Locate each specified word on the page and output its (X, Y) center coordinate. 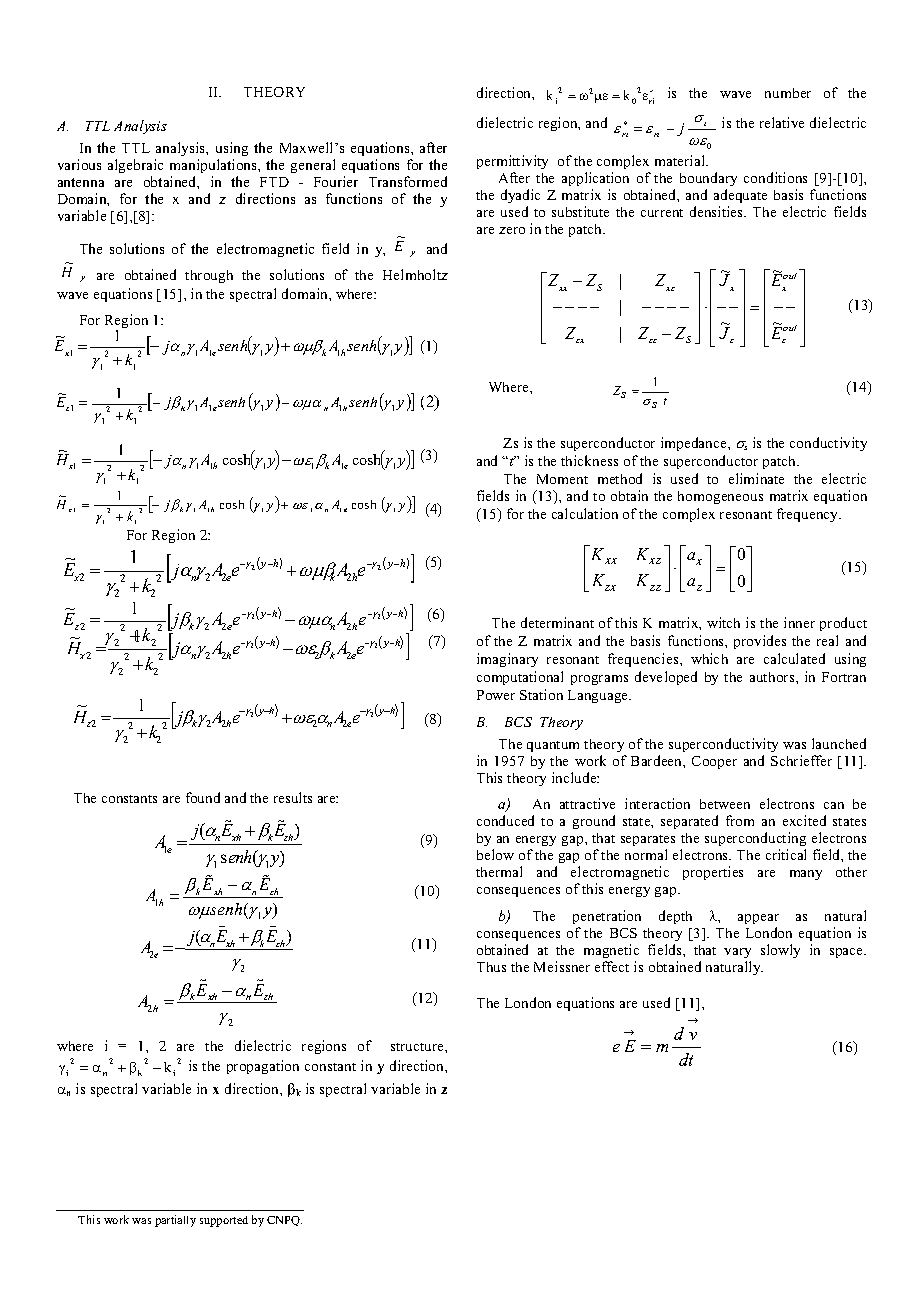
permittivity (512, 162)
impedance (695, 444)
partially (175, 1221)
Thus (491, 967)
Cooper (714, 762)
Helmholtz (415, 274)
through (209, 276)
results (293, 797)
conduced (505, 820)
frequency (809, 515)
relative (782, 122)
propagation (263, 1067)
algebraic (135, 166)
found (203, 797)
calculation (585, 513)
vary (737, 955)
